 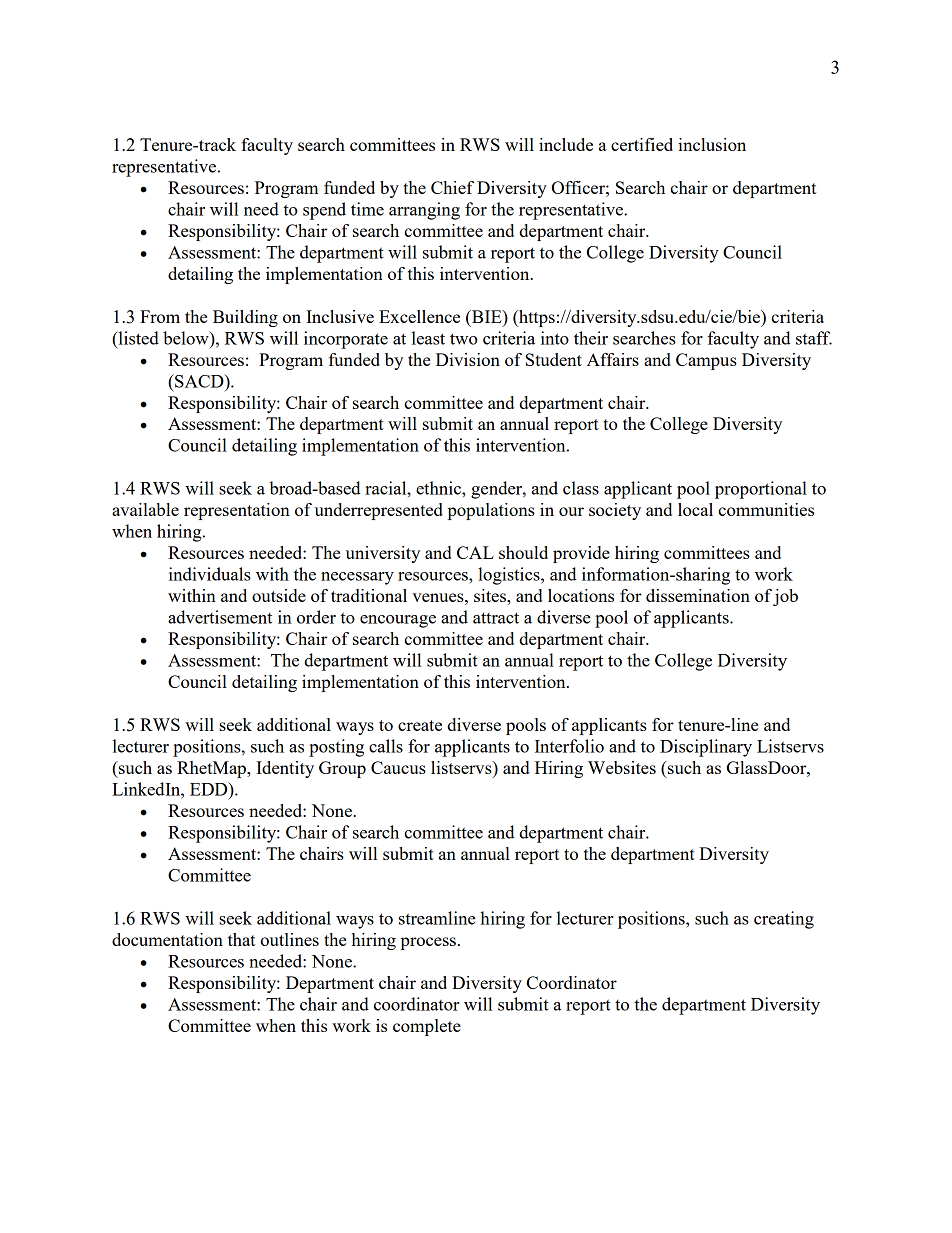 I want to click on inclusion, so click(x=712, y=144).
